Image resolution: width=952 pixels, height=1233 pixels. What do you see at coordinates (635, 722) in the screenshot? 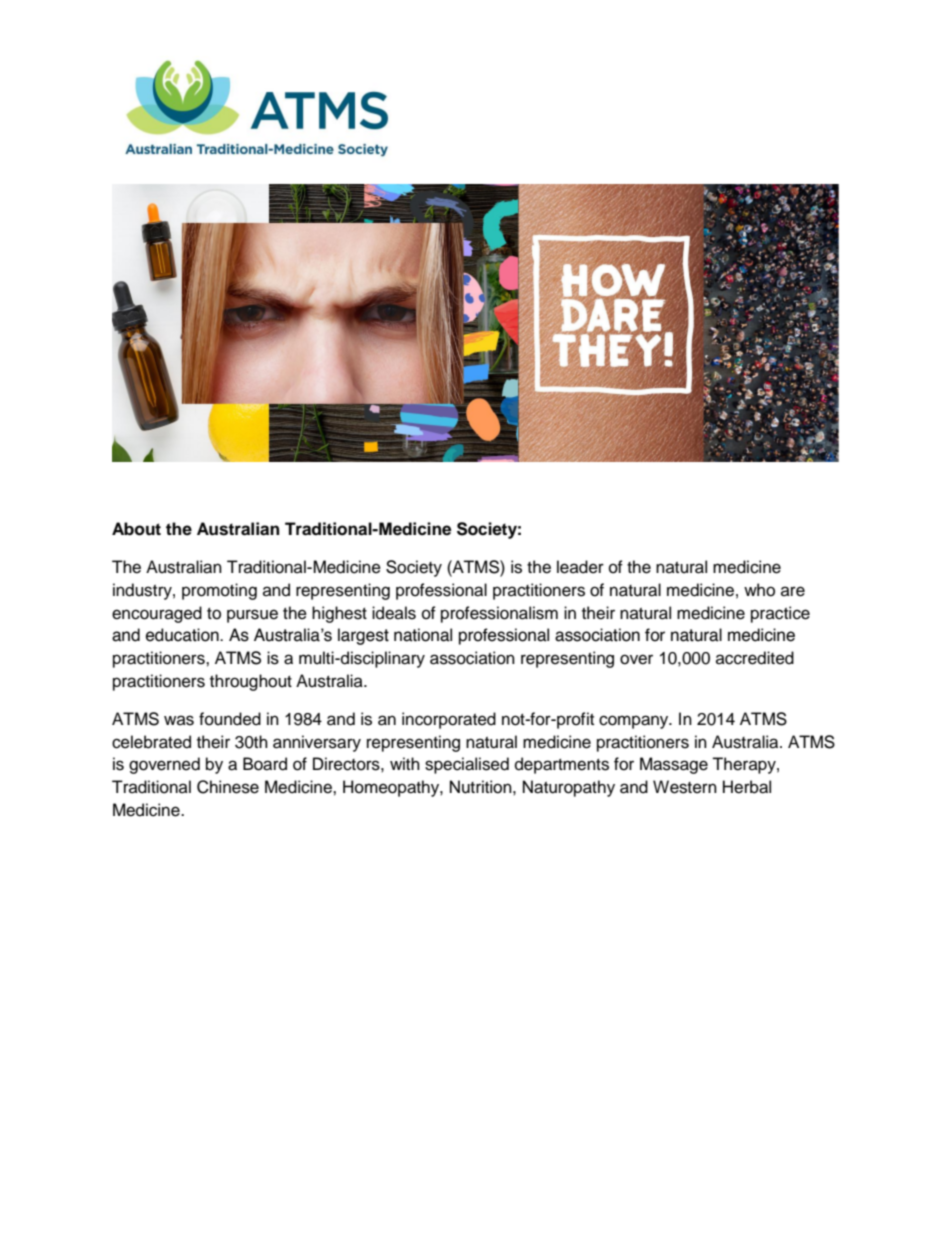
I see `company` at bounding box center [635, 722].
